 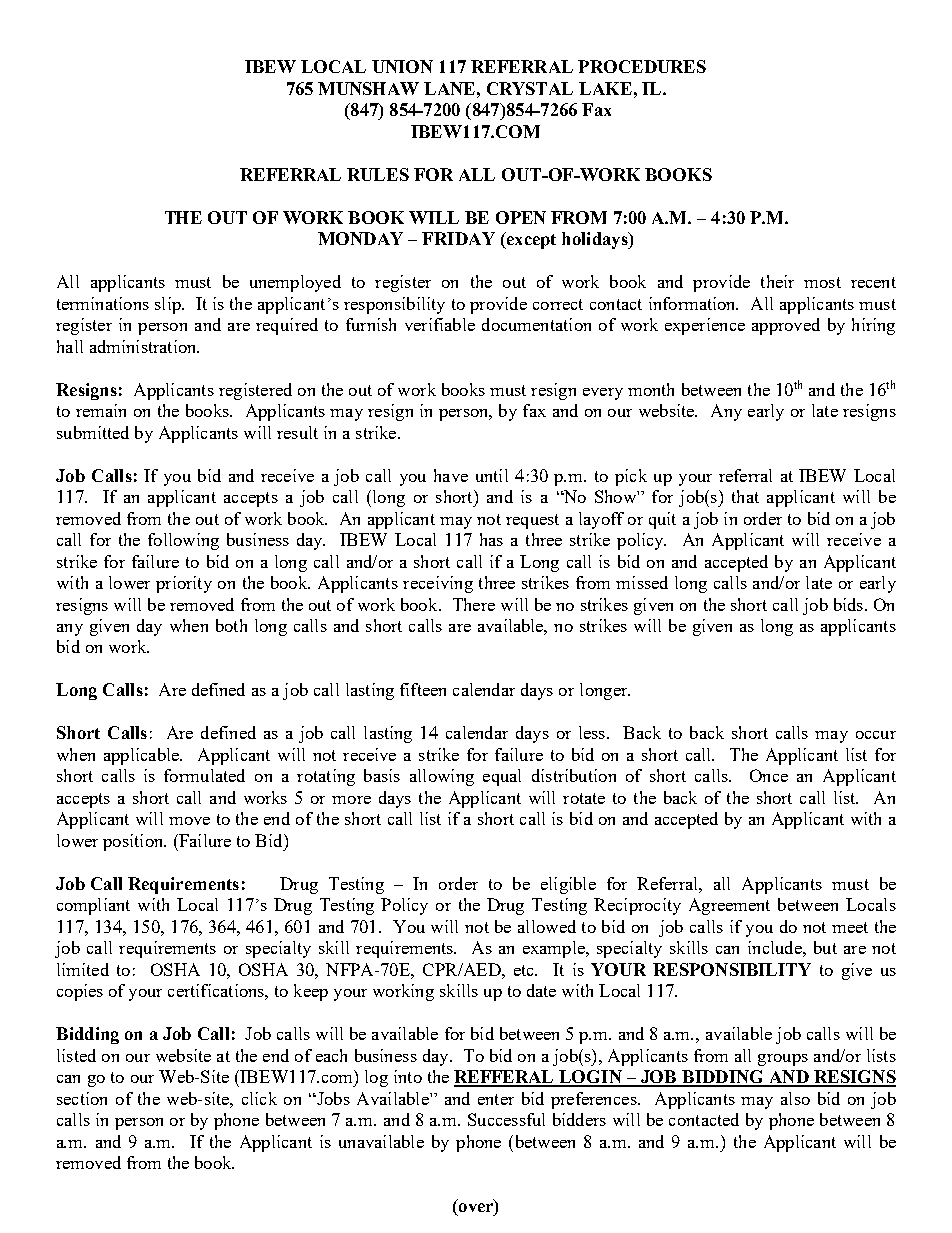 What do you see at coordinates (496, 1099) in the page?
I see `enter` at bounding box center [496, 1099].
